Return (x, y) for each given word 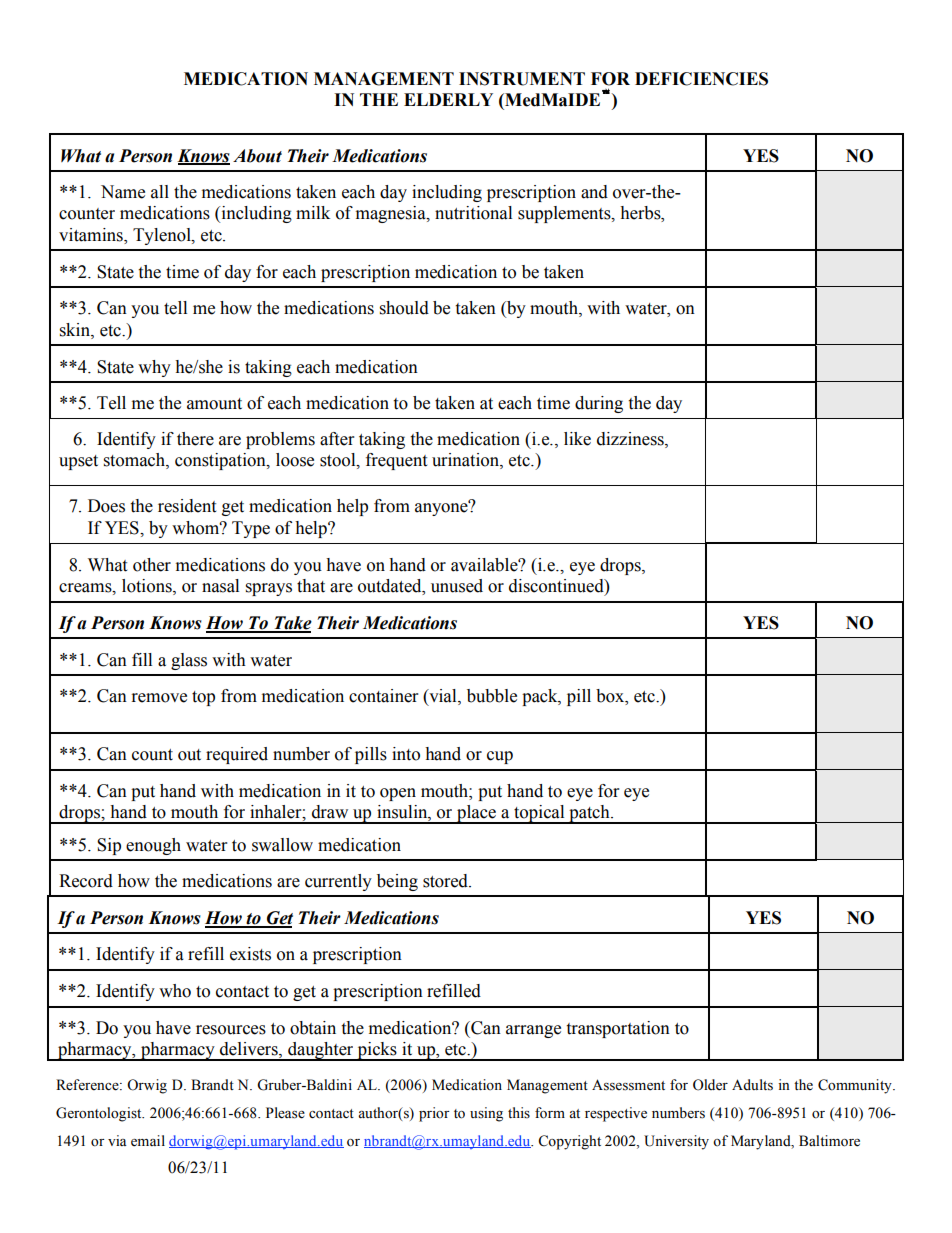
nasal (220, 586)
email (148, 1141)
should (404, 308)
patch (589, 814)
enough (153, 846)
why (154, 368)
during (599, 404)
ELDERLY (448, 99)
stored (446, 881)
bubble (492, 696)
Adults (752, 1085)
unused (457, 586)
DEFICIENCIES (701, 79)
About (257, 156)
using (486, 1114)
